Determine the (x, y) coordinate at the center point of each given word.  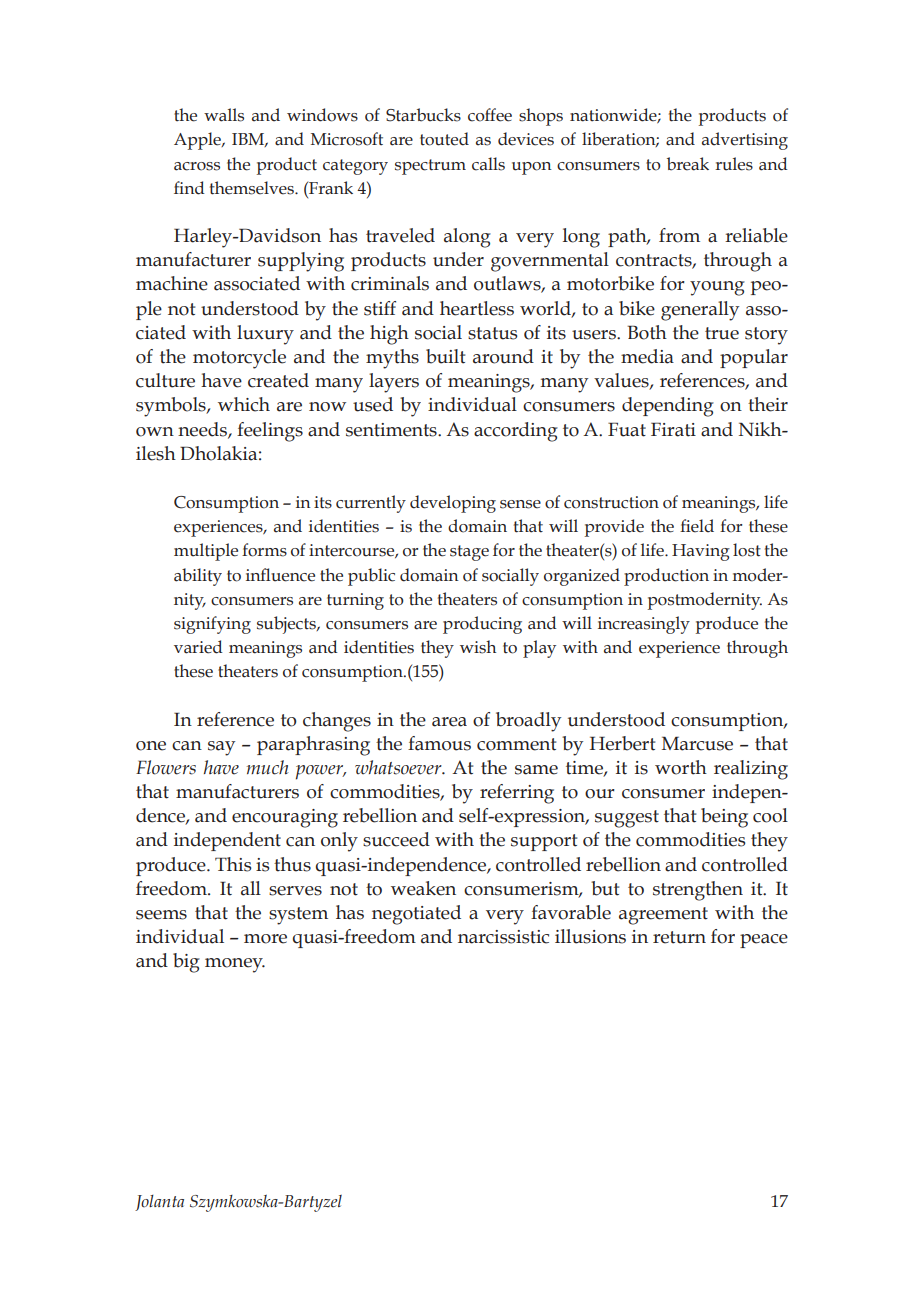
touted (444, 139)
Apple (198, 141)
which (244, 404)
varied (198, 647)
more (265, 939)
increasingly (644, 625)
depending (668, 407)
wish (478, 647)
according (516, 432)
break (688, 164)
